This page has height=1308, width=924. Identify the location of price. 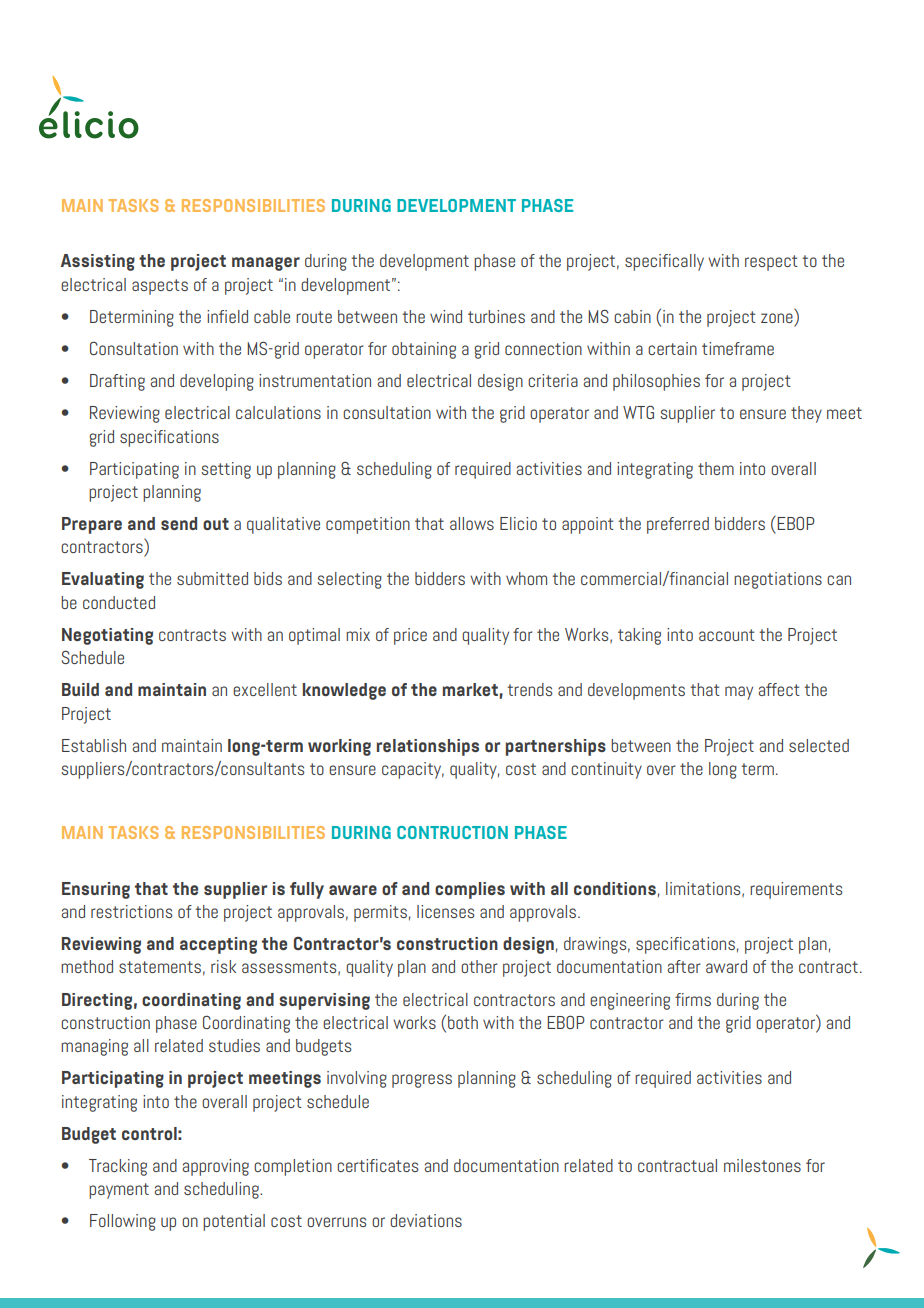
(410, 636).
